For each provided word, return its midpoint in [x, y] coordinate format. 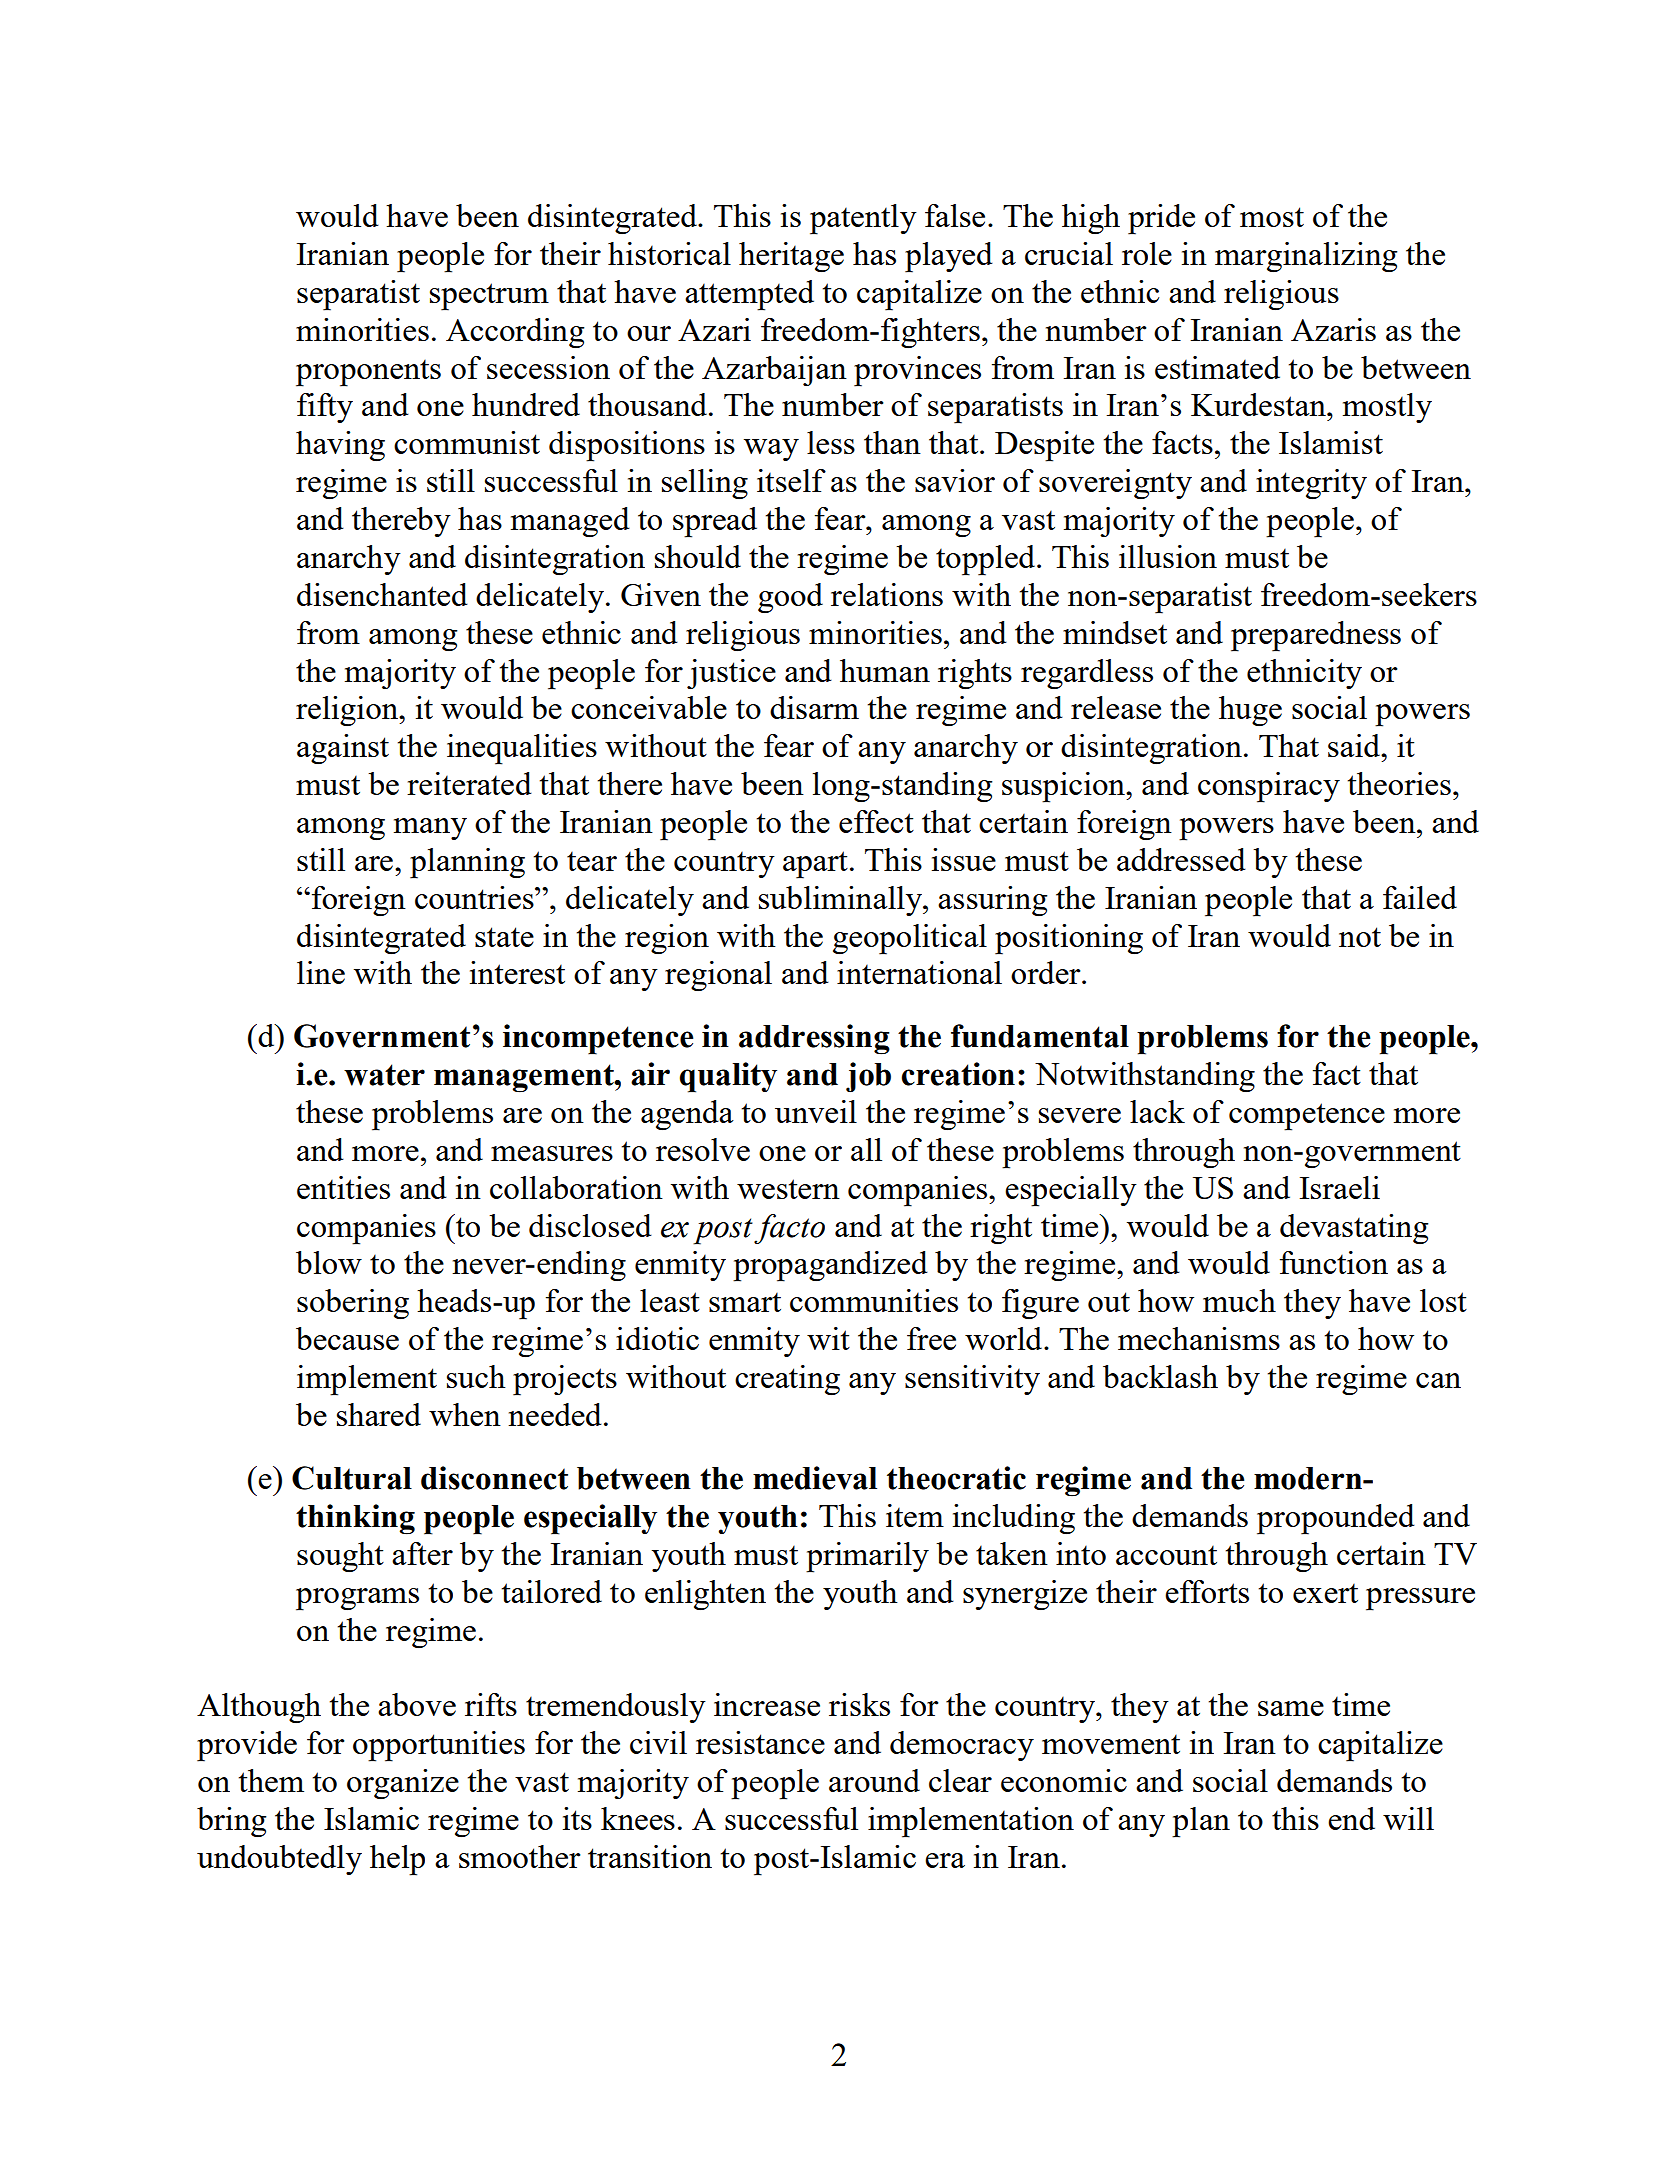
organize [403, 1784]
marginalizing [1306, 257]
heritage [791, 257]
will [1408, 1818]
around [874, 1780]
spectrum [489, 297]
